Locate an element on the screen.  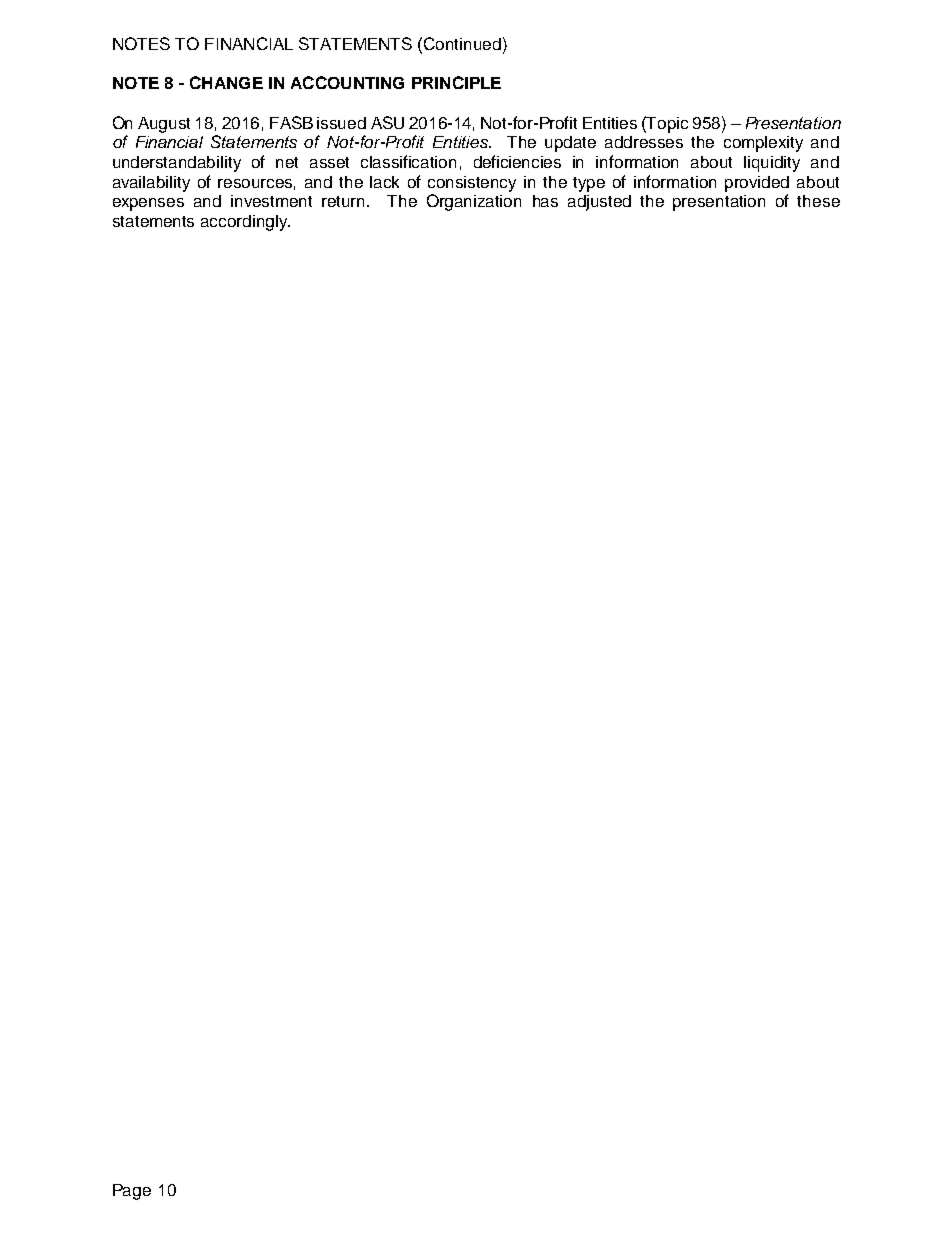
has is located at coordinates (545, 201).
